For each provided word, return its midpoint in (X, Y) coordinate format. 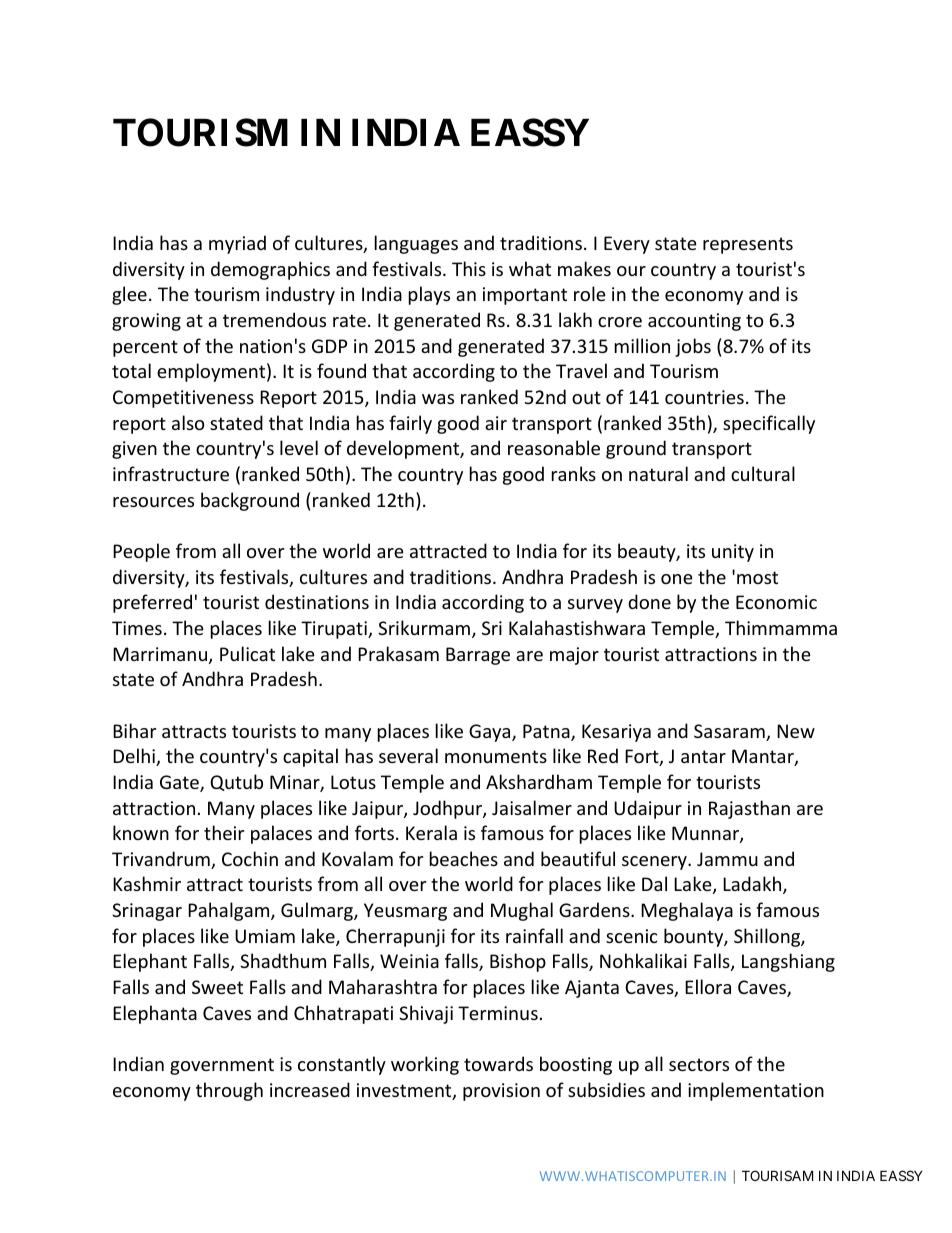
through (229, 1091)
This (469, 268)
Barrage (478, 656)
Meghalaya (687, 911)
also (188, 422)
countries (704, 397)
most (757, 577)
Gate (180, 783)
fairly (410, 424)
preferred (152, 603)
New (796, 731)
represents (748, 245)
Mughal (522, 911)
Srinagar (147, 912)
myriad (237, 244)
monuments (496, 756)
